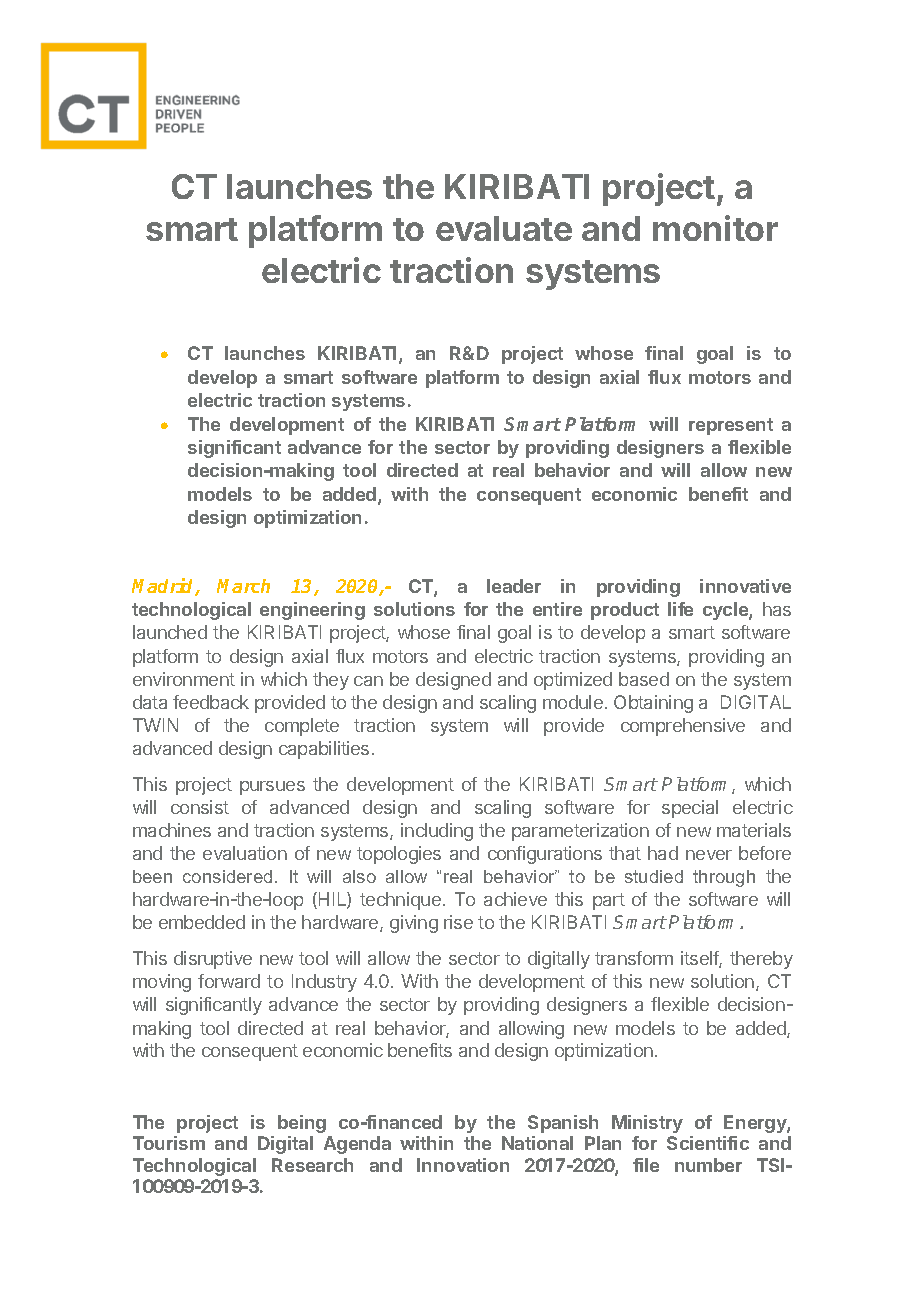  I want to click on innovative, so click(745, 586).
